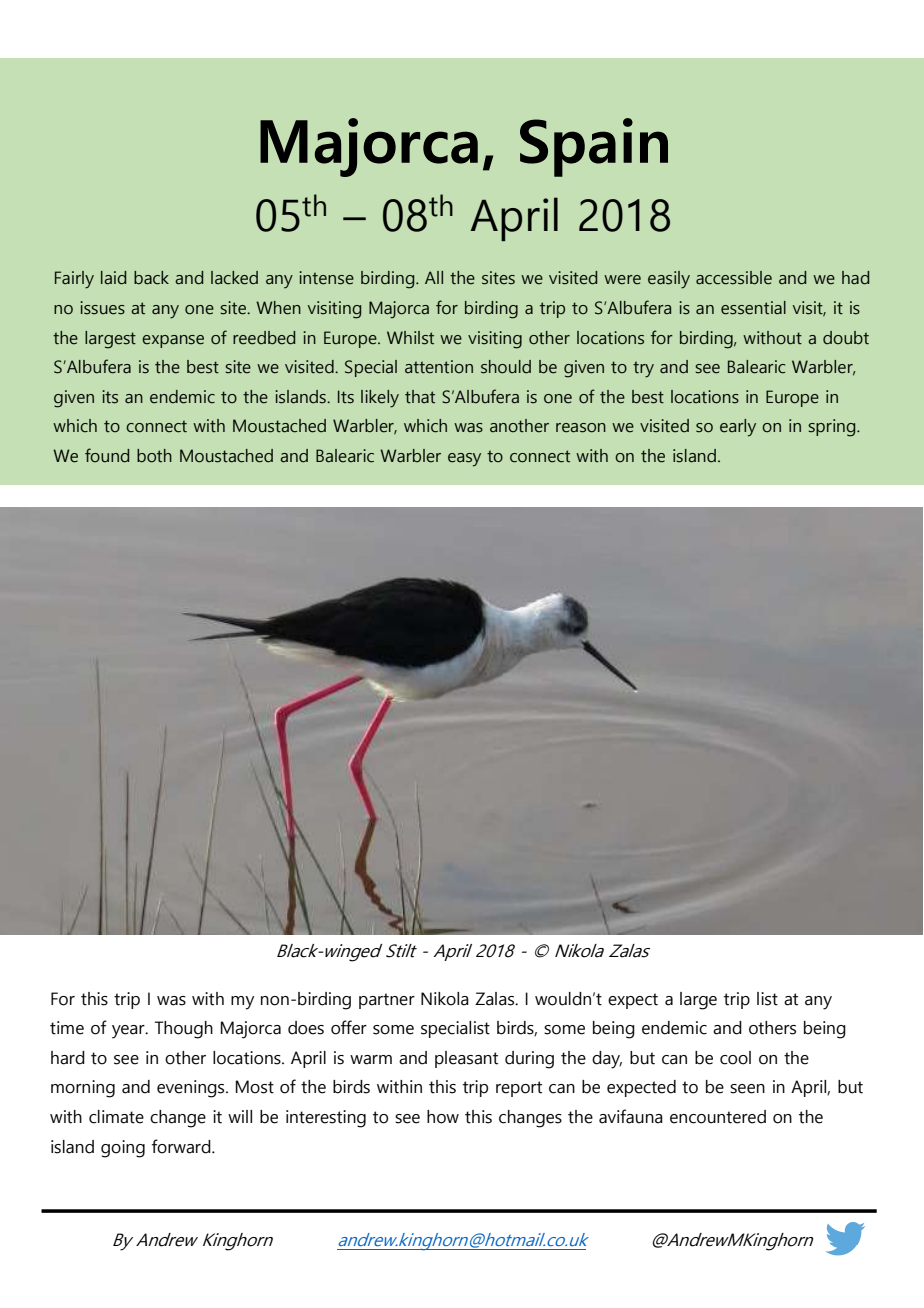 This page has width=924, height=1308. What do you see at coordinates (734, 278) in the page?
I see `accessible` at bounding box center [734, 278].
